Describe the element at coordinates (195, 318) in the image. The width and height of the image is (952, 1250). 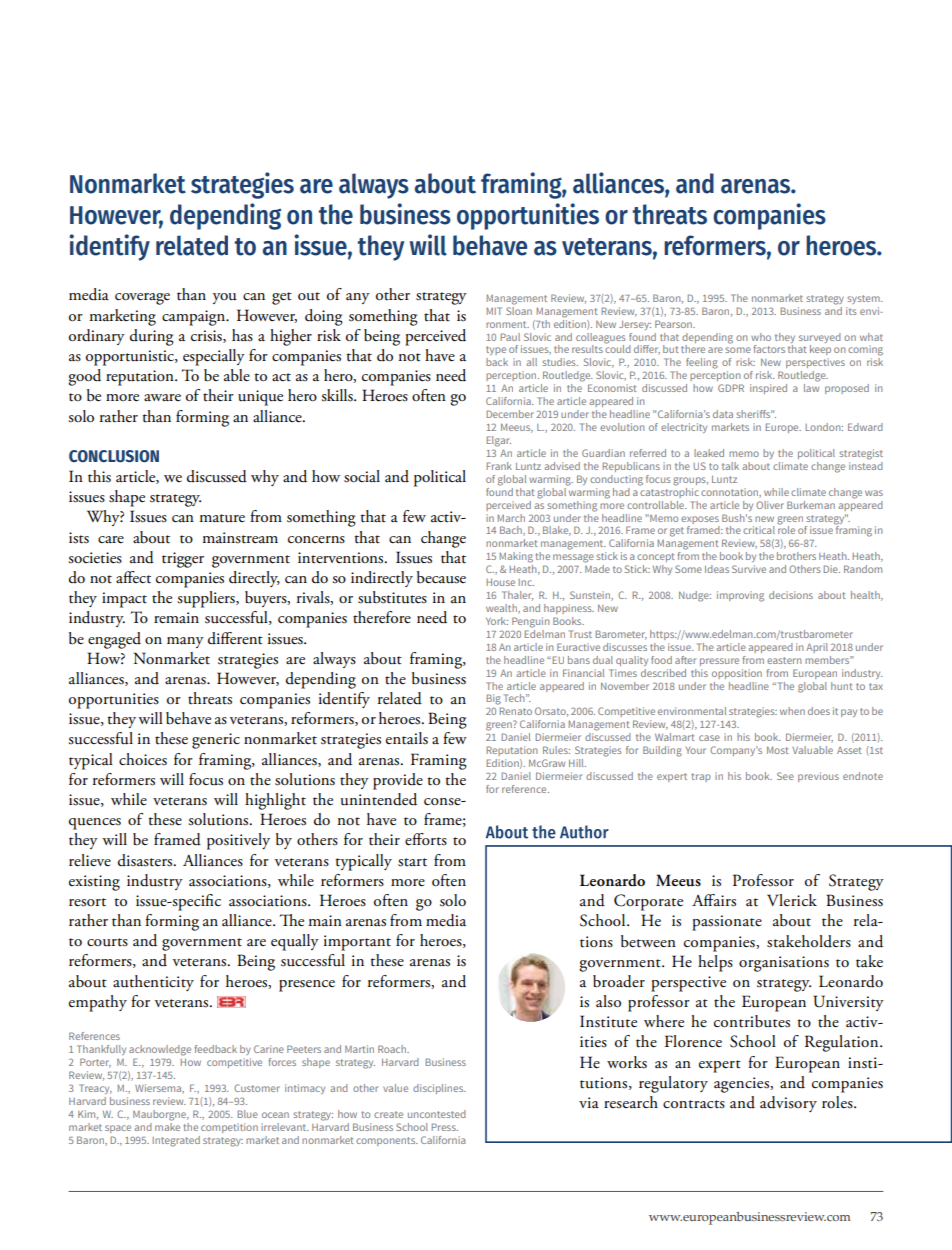
I see `campaign` at that location.
